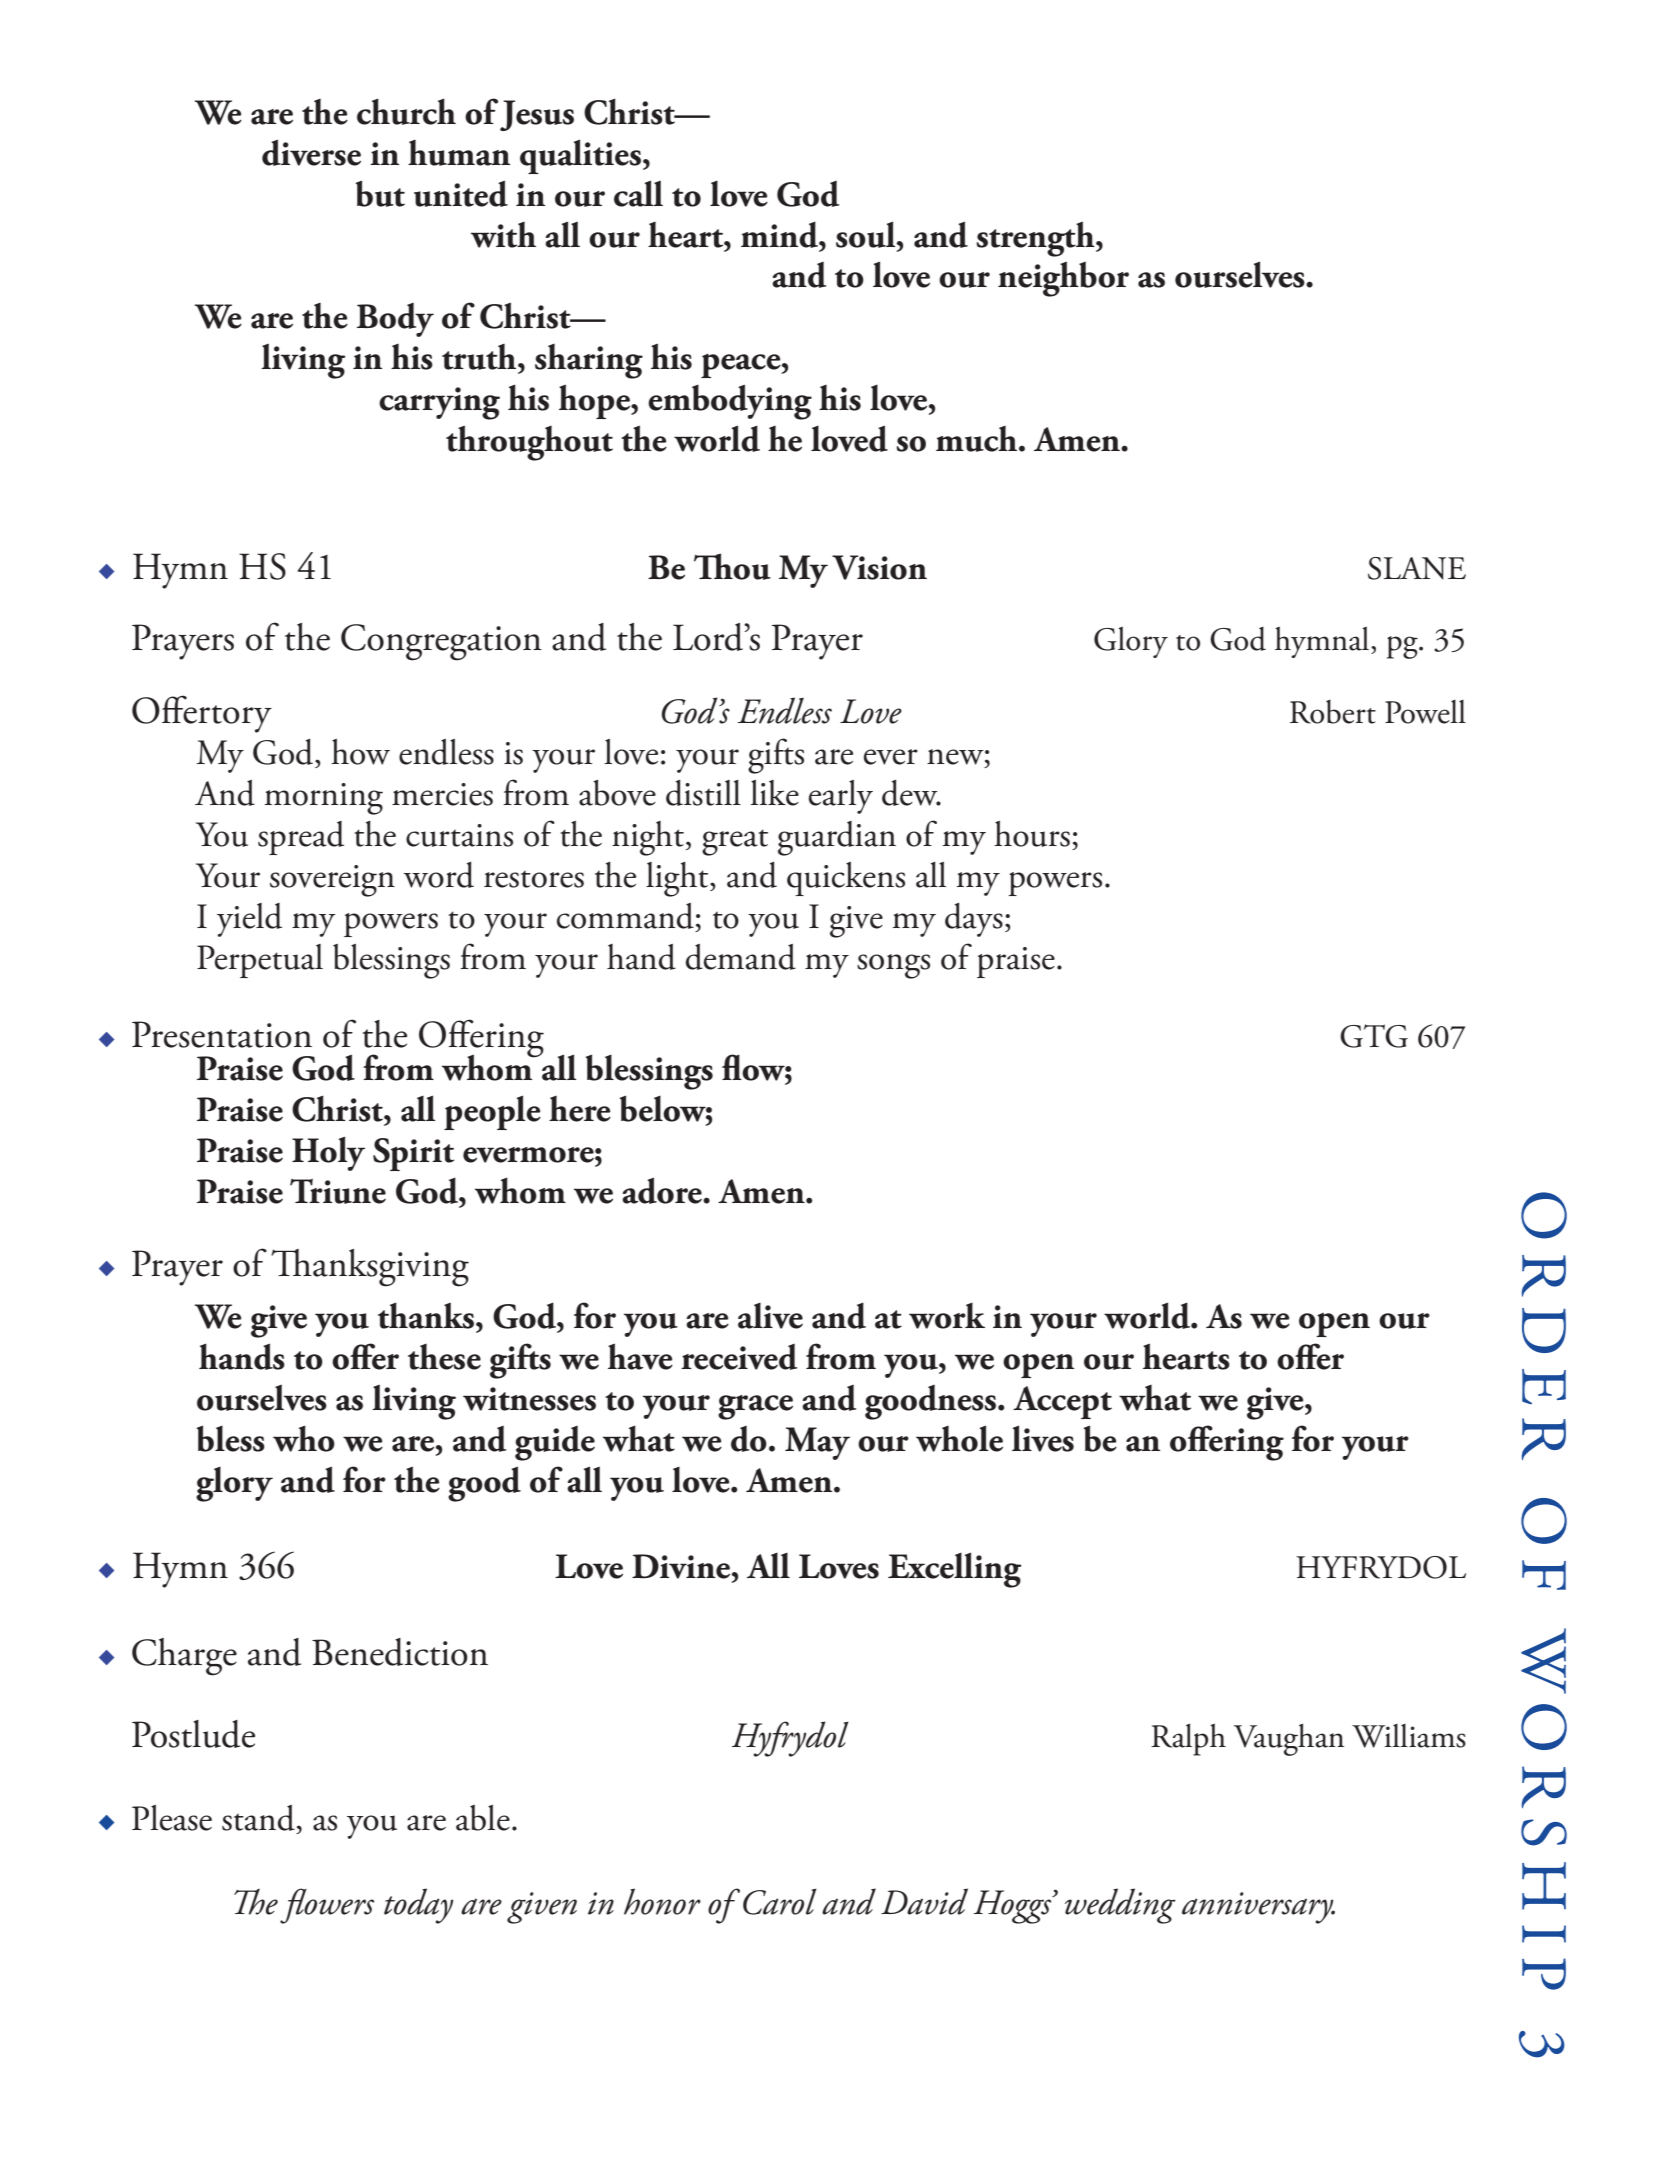  What do you see at coordinates (1036, 239) in the screenshot?
I see `strength` at bounding box center [1036, 239].
